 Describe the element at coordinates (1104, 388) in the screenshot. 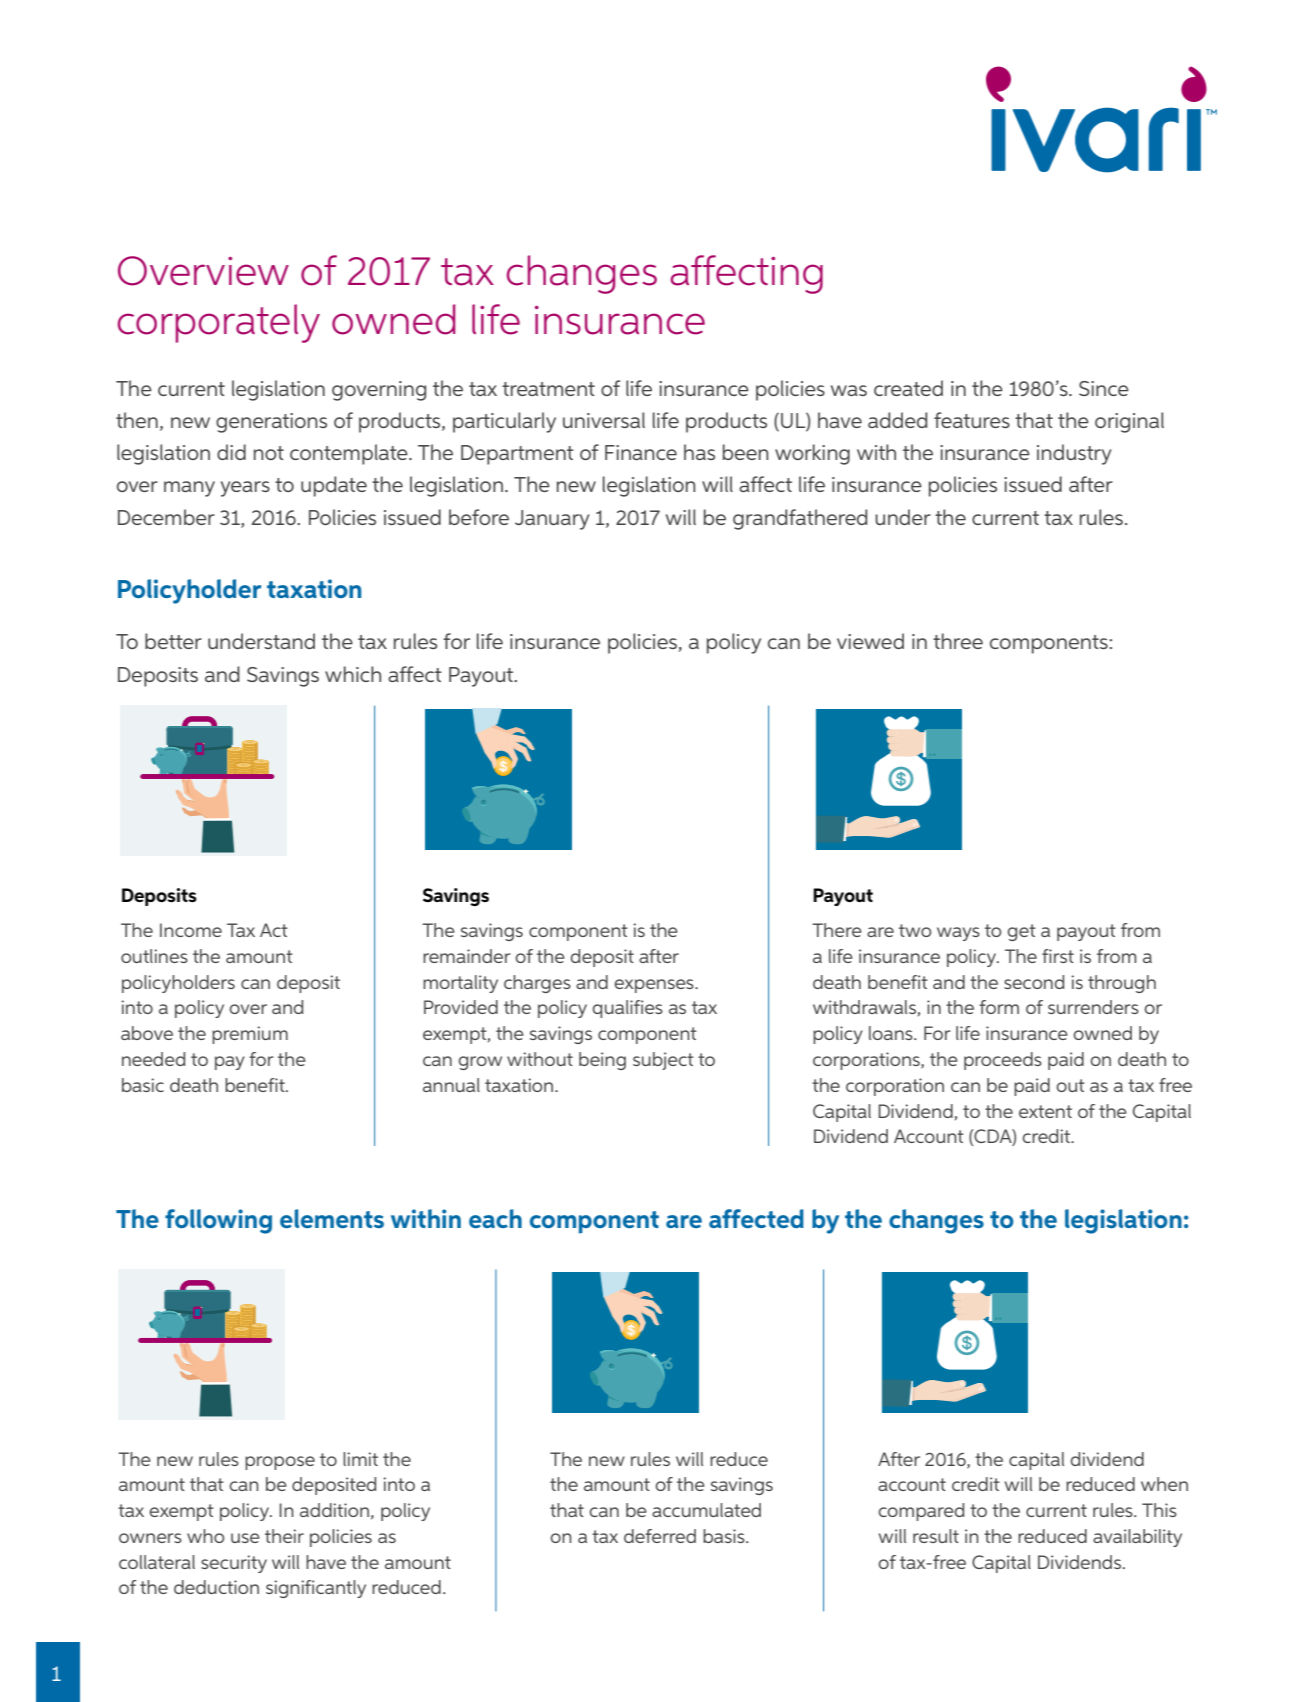

I see `Since` at that location.
